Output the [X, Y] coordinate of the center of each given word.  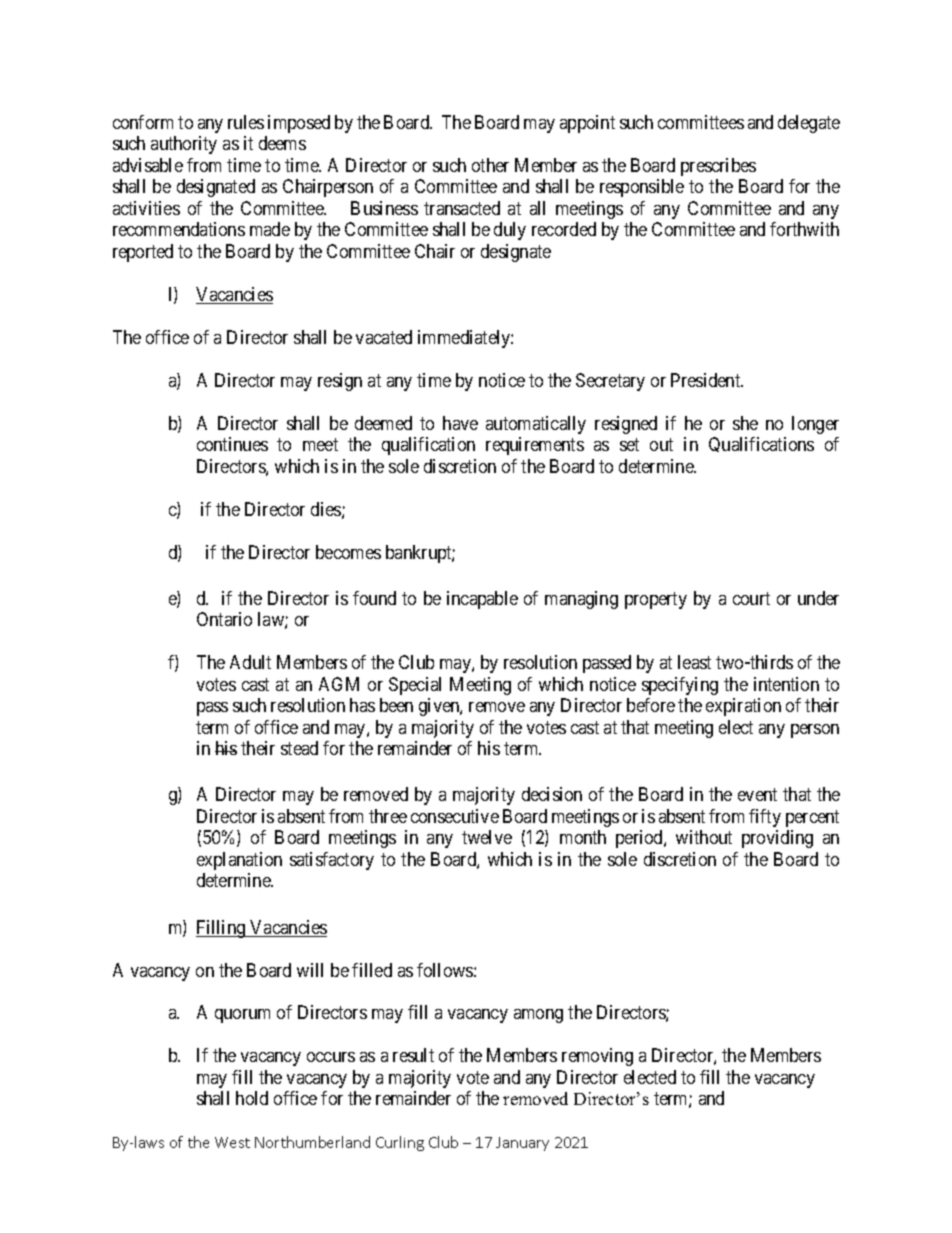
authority [184, 145]
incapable [482, 600]
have [460, 423]
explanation [239, 861]
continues [232, 444]
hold [252, 1098]
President [707, 380]
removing [597, 1057]
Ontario [224, 619]
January [522, 1144]
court [751, 598]
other [490, 165]
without [704, 837]
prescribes [718, 167]
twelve [487, 837]
